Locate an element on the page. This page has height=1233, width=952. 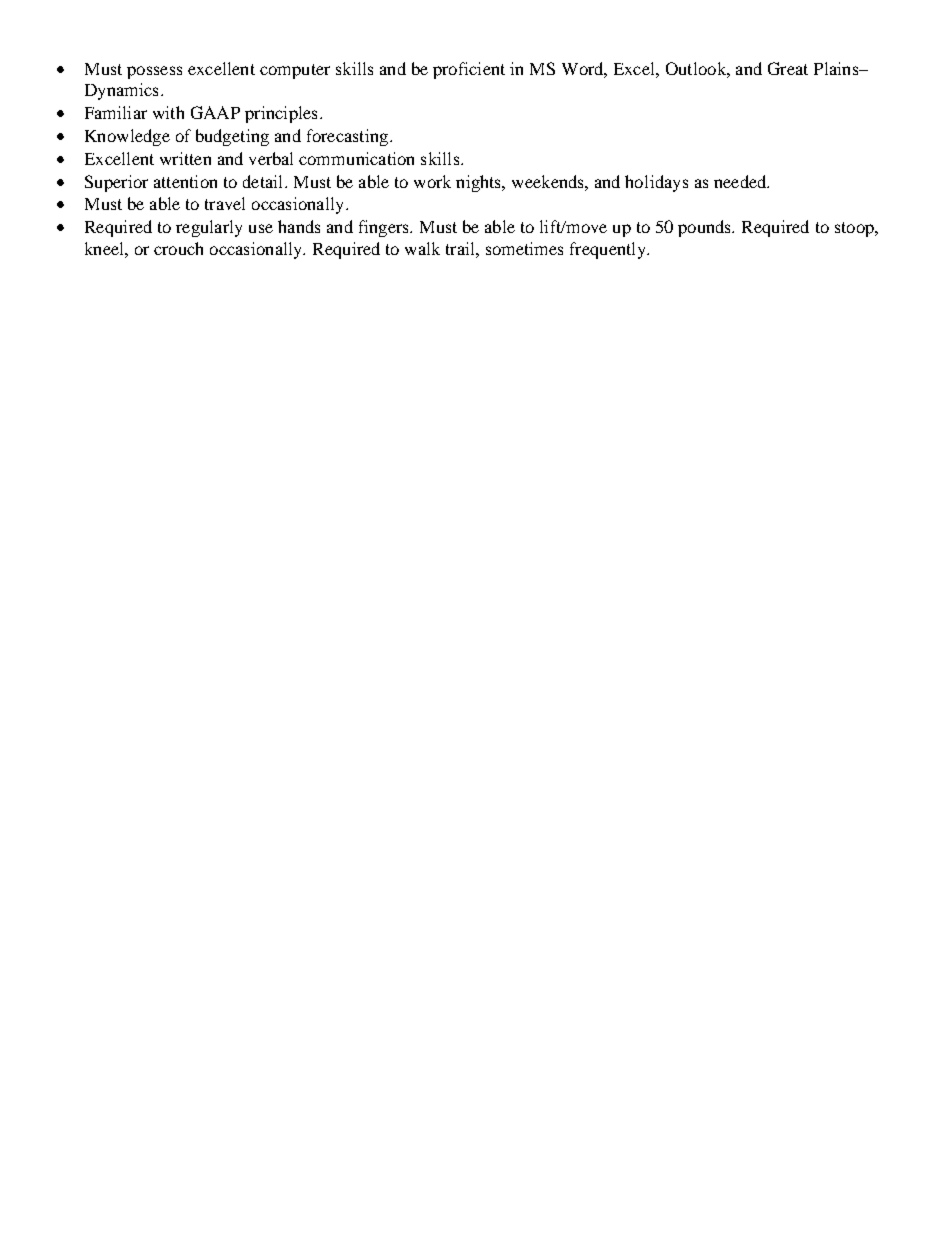
written is located at coordinates (185, 158).
